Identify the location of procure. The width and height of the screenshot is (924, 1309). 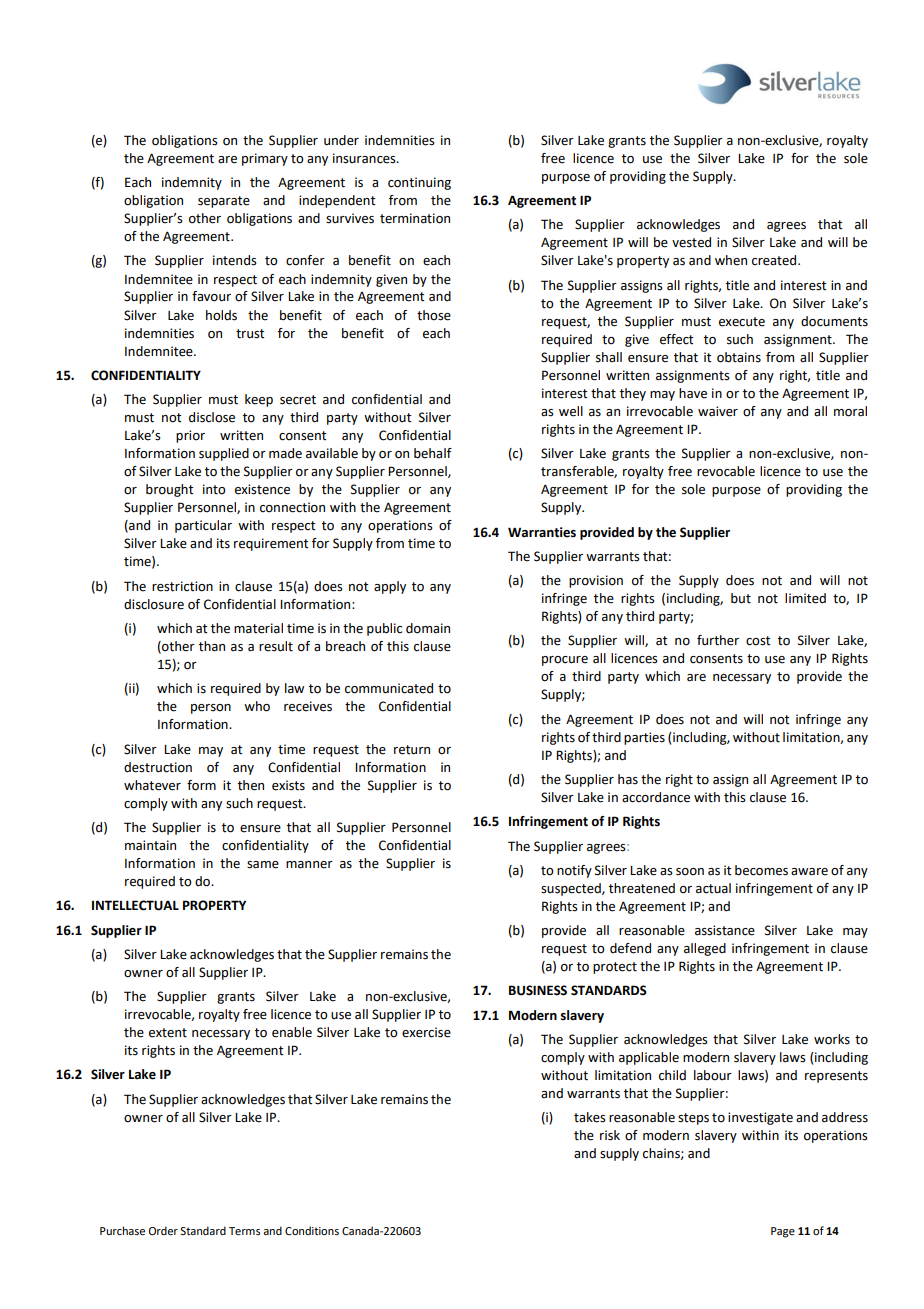
(565, 661).
